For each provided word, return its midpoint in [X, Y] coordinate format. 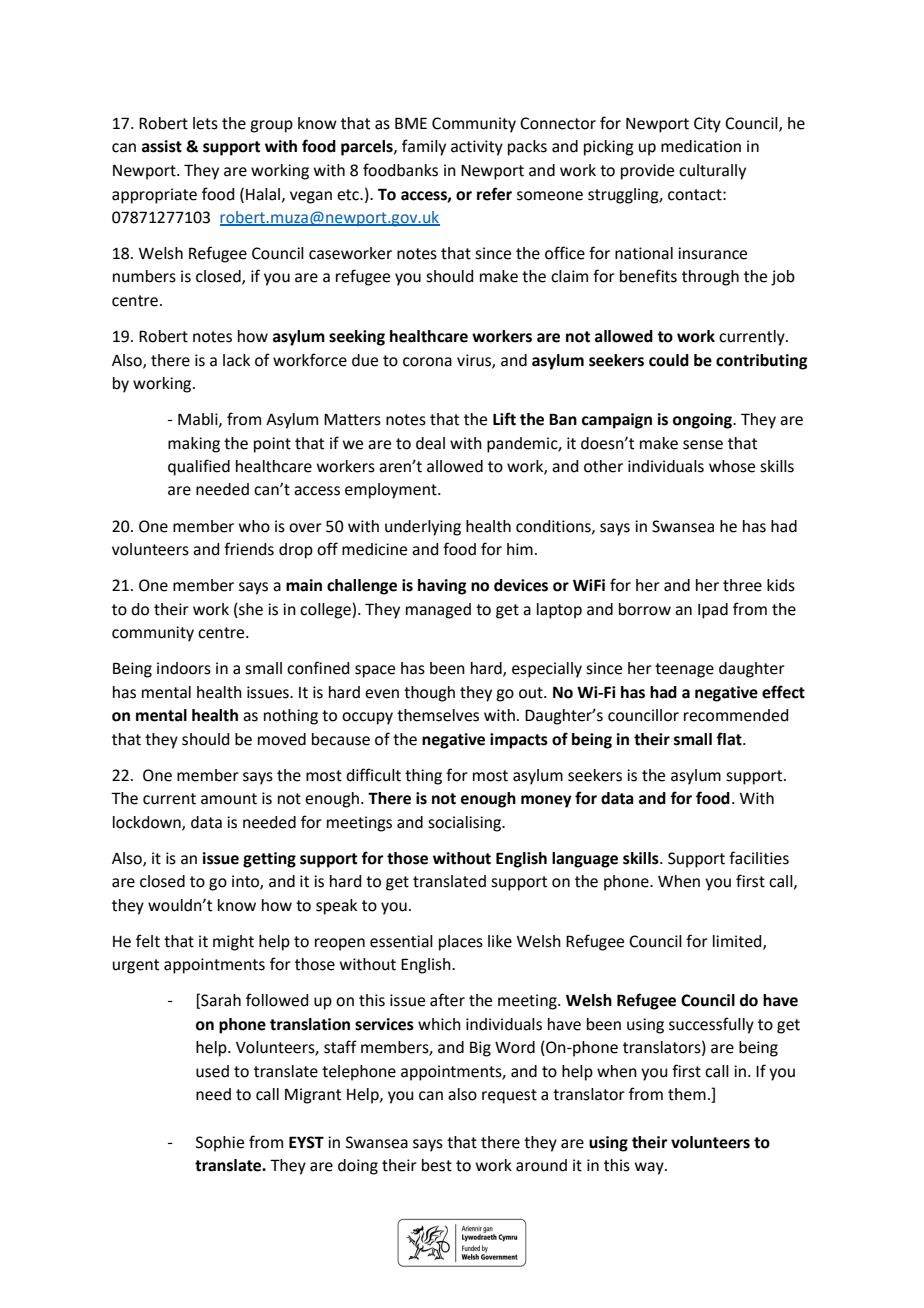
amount [229, 799]
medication [701, 146]
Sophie [220, 1144]
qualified [199, 467]
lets [205, 123]
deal [430, 443]
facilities [759, 858]
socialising [466, 824]
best [437, 1165]
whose [732, 466]
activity [477, 148]
